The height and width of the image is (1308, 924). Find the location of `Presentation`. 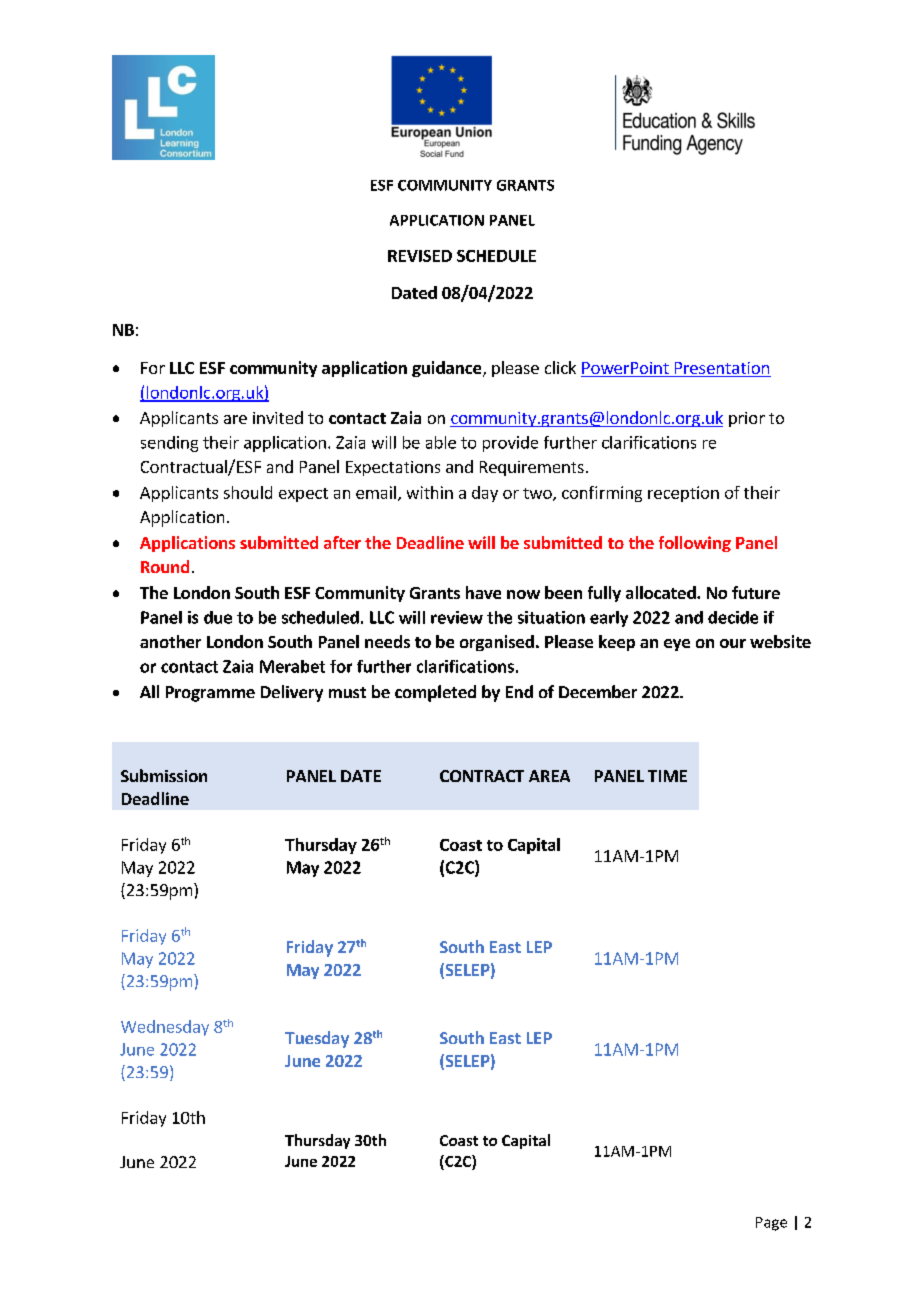

Presentation is located at coordinates (721, 369).
